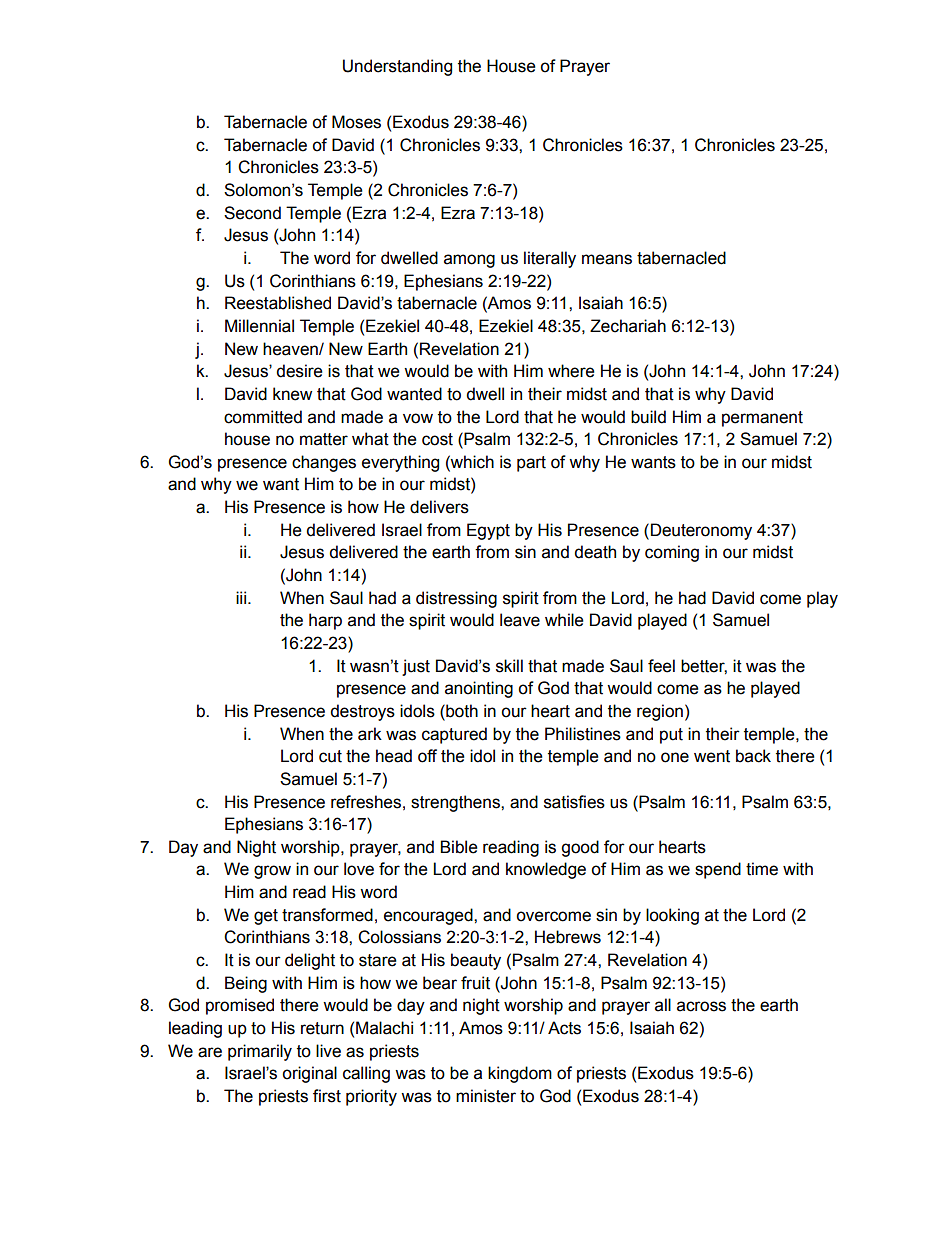 Image resolution: width=952 pixels, height=1233 pixels. What do you see at coordinates (260, 1052) in the document?
I see `primarily` at bounding box center [260, 1052].
